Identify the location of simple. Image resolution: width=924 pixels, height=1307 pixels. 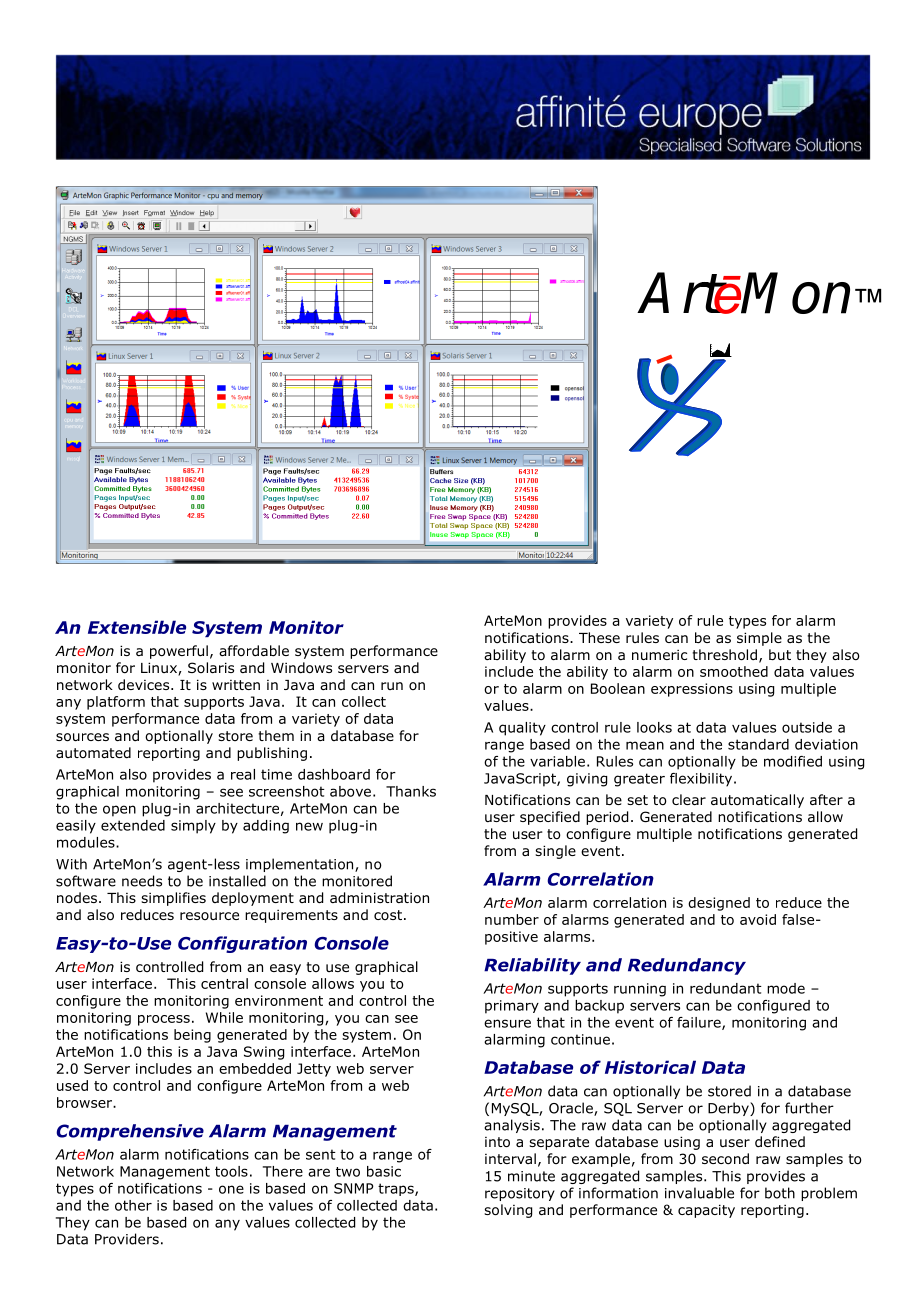
(759, 639).
